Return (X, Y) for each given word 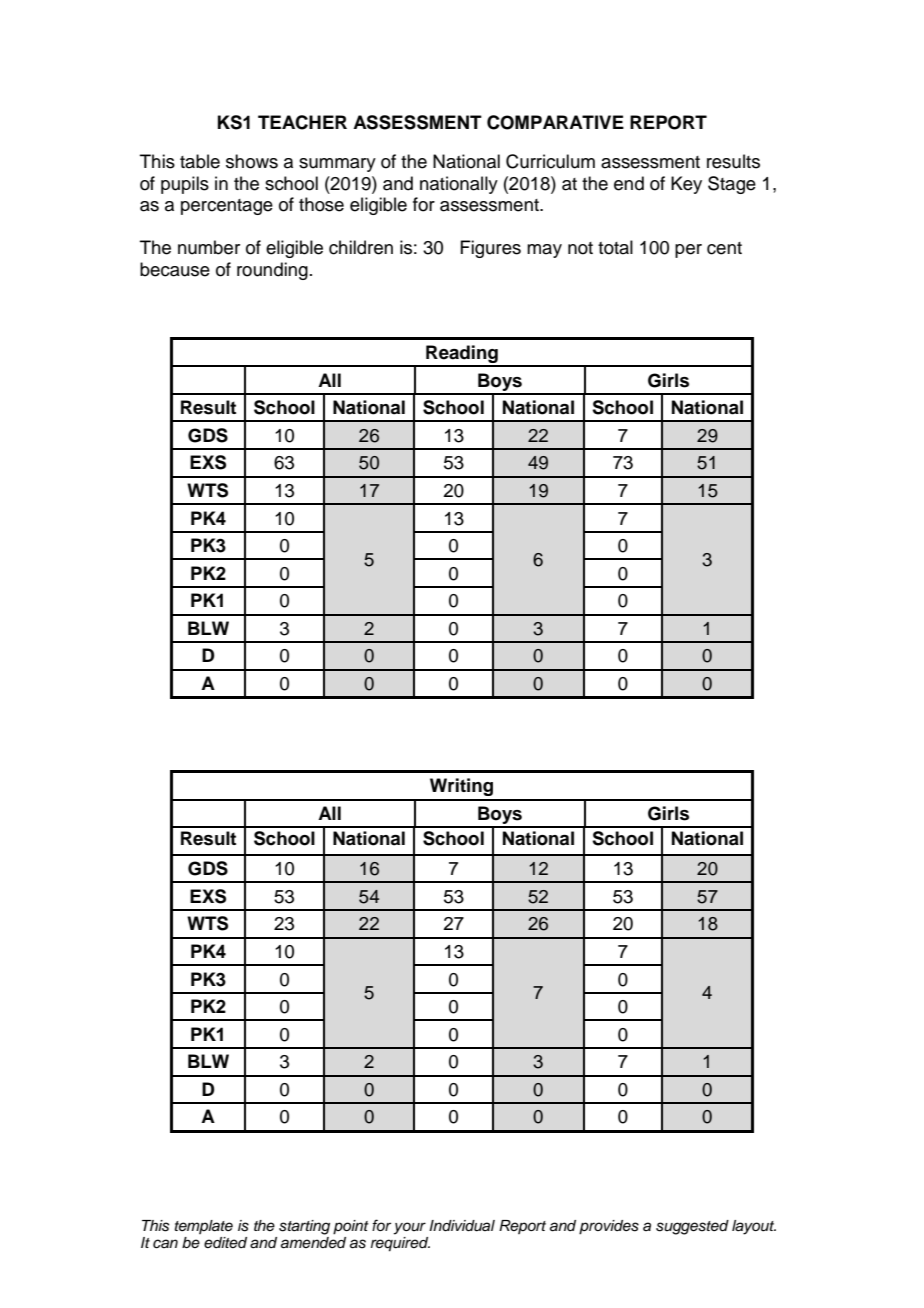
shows (252, 161)
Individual (462, 1226)
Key (686, 185)
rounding (272, 271)
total (615, 247)
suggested (692, 1227)
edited (225, 1242)
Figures (490, 249)
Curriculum (550, 161)
